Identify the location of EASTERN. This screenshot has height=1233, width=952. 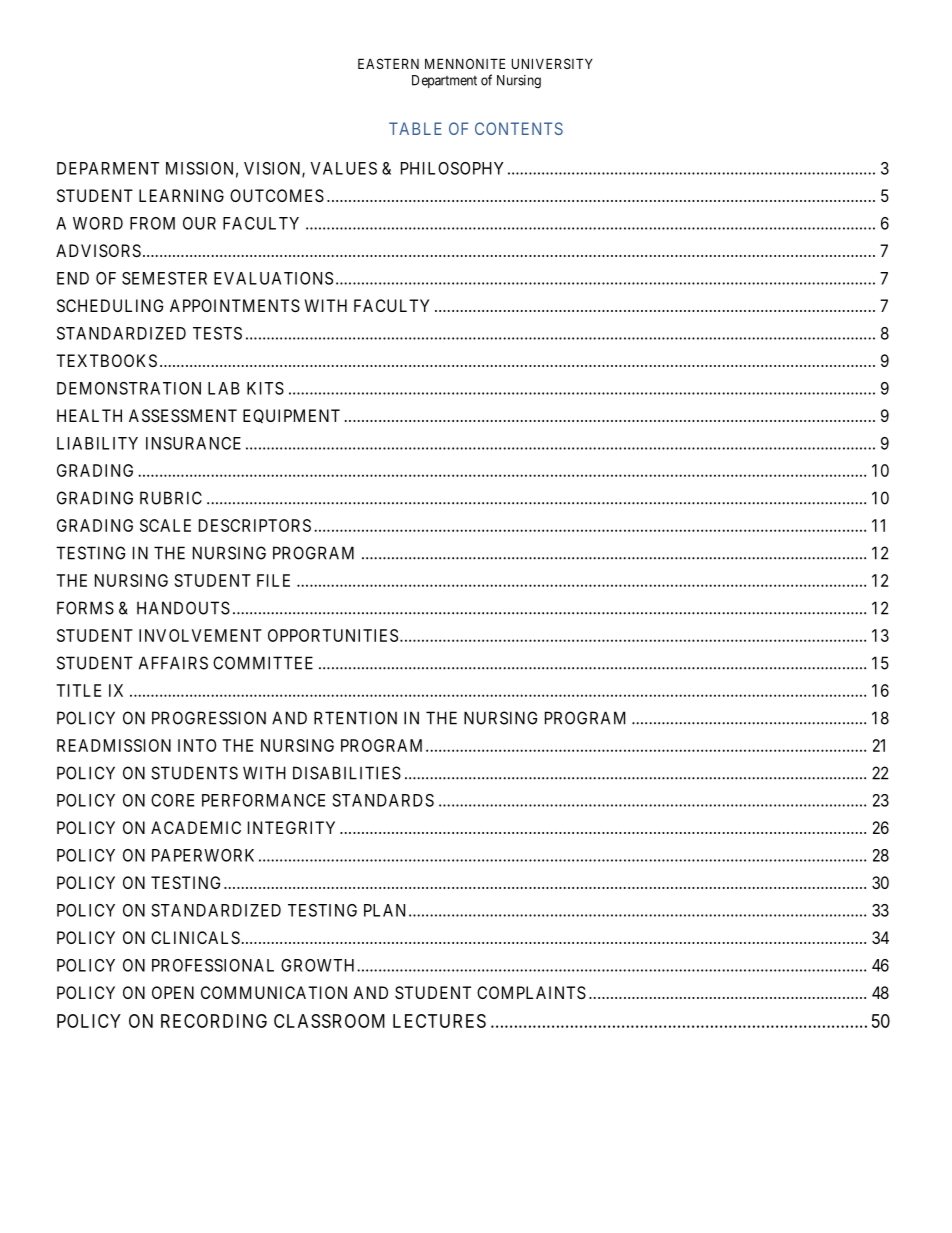
(388, 63).
